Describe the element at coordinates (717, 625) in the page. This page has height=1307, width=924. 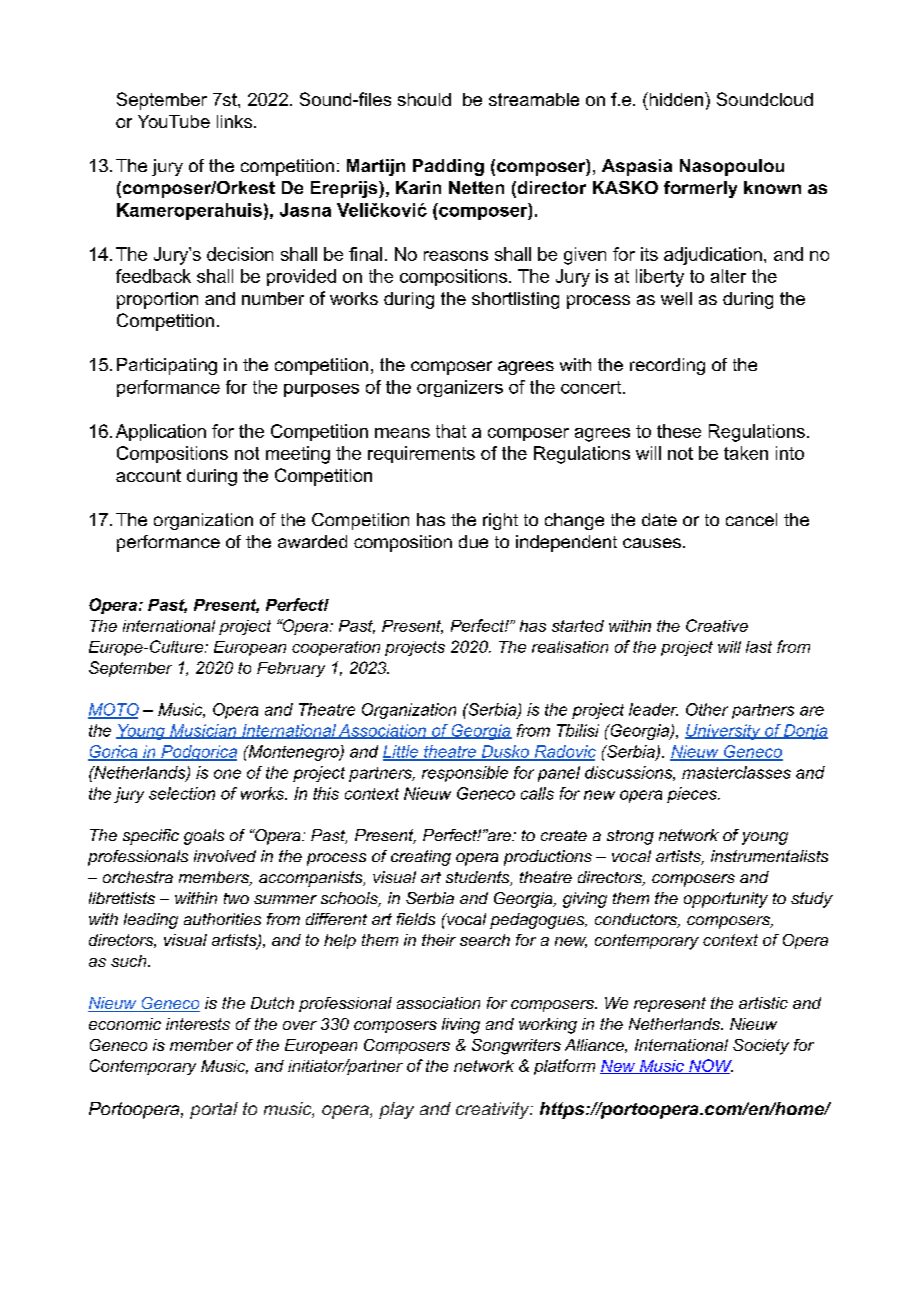
I see `Creative` at that location.
